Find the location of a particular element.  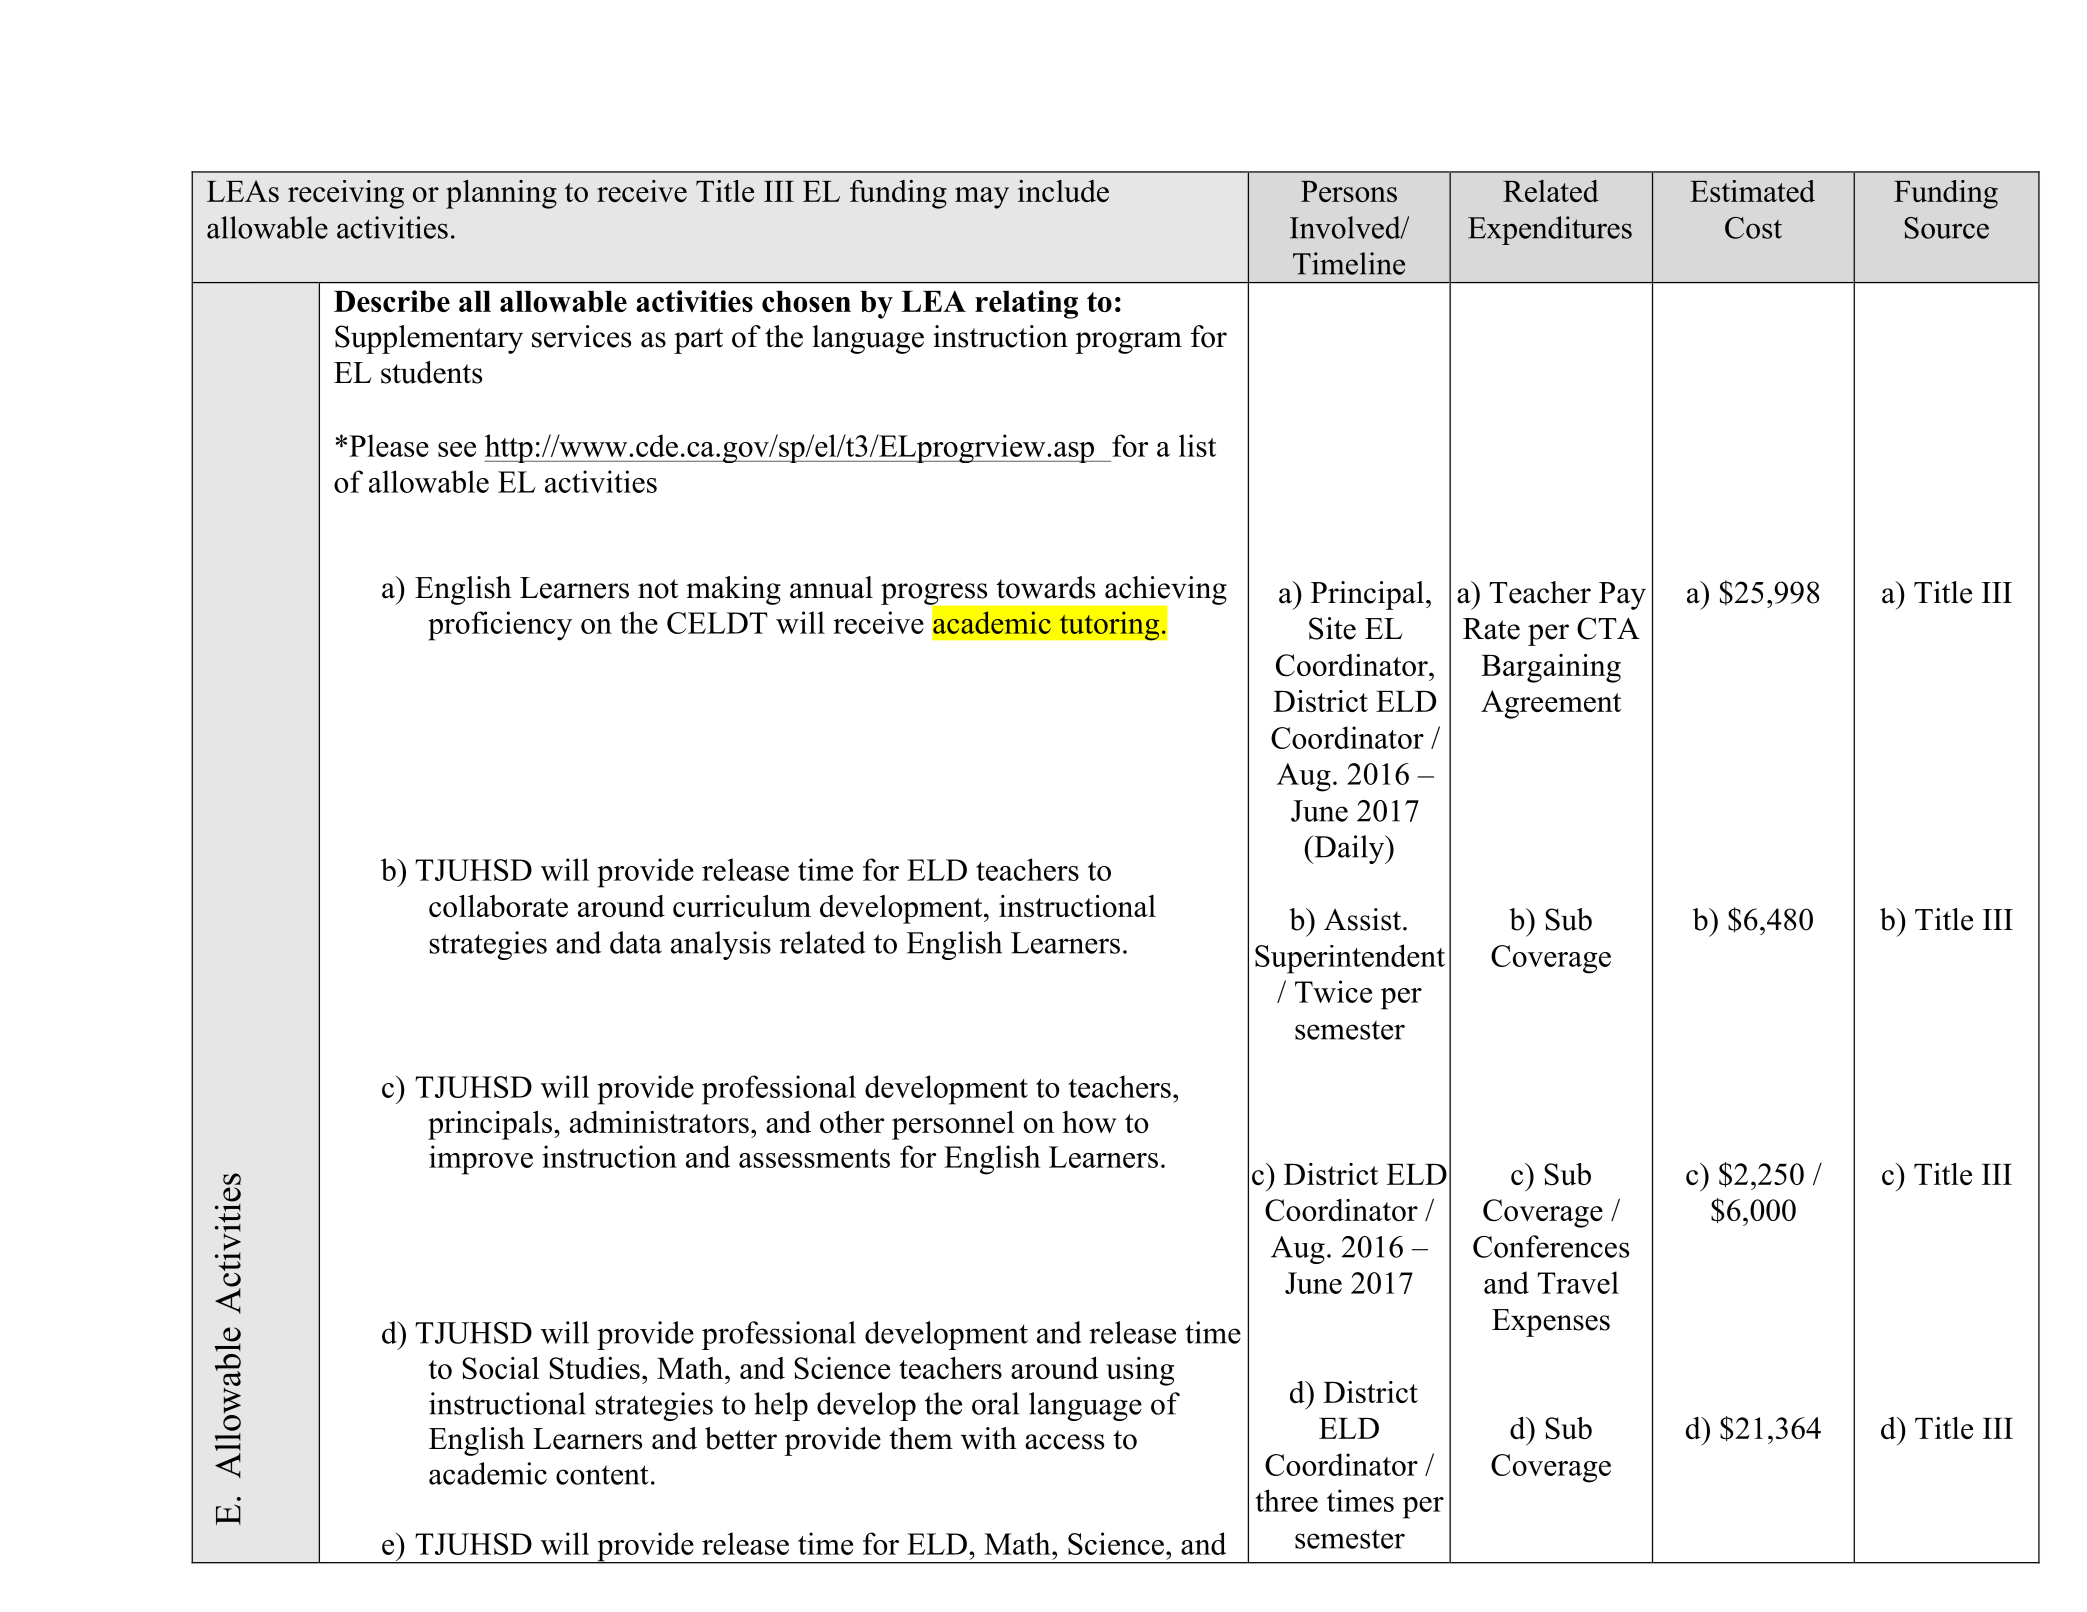

curriculum is located at coordinates (742, 906).
